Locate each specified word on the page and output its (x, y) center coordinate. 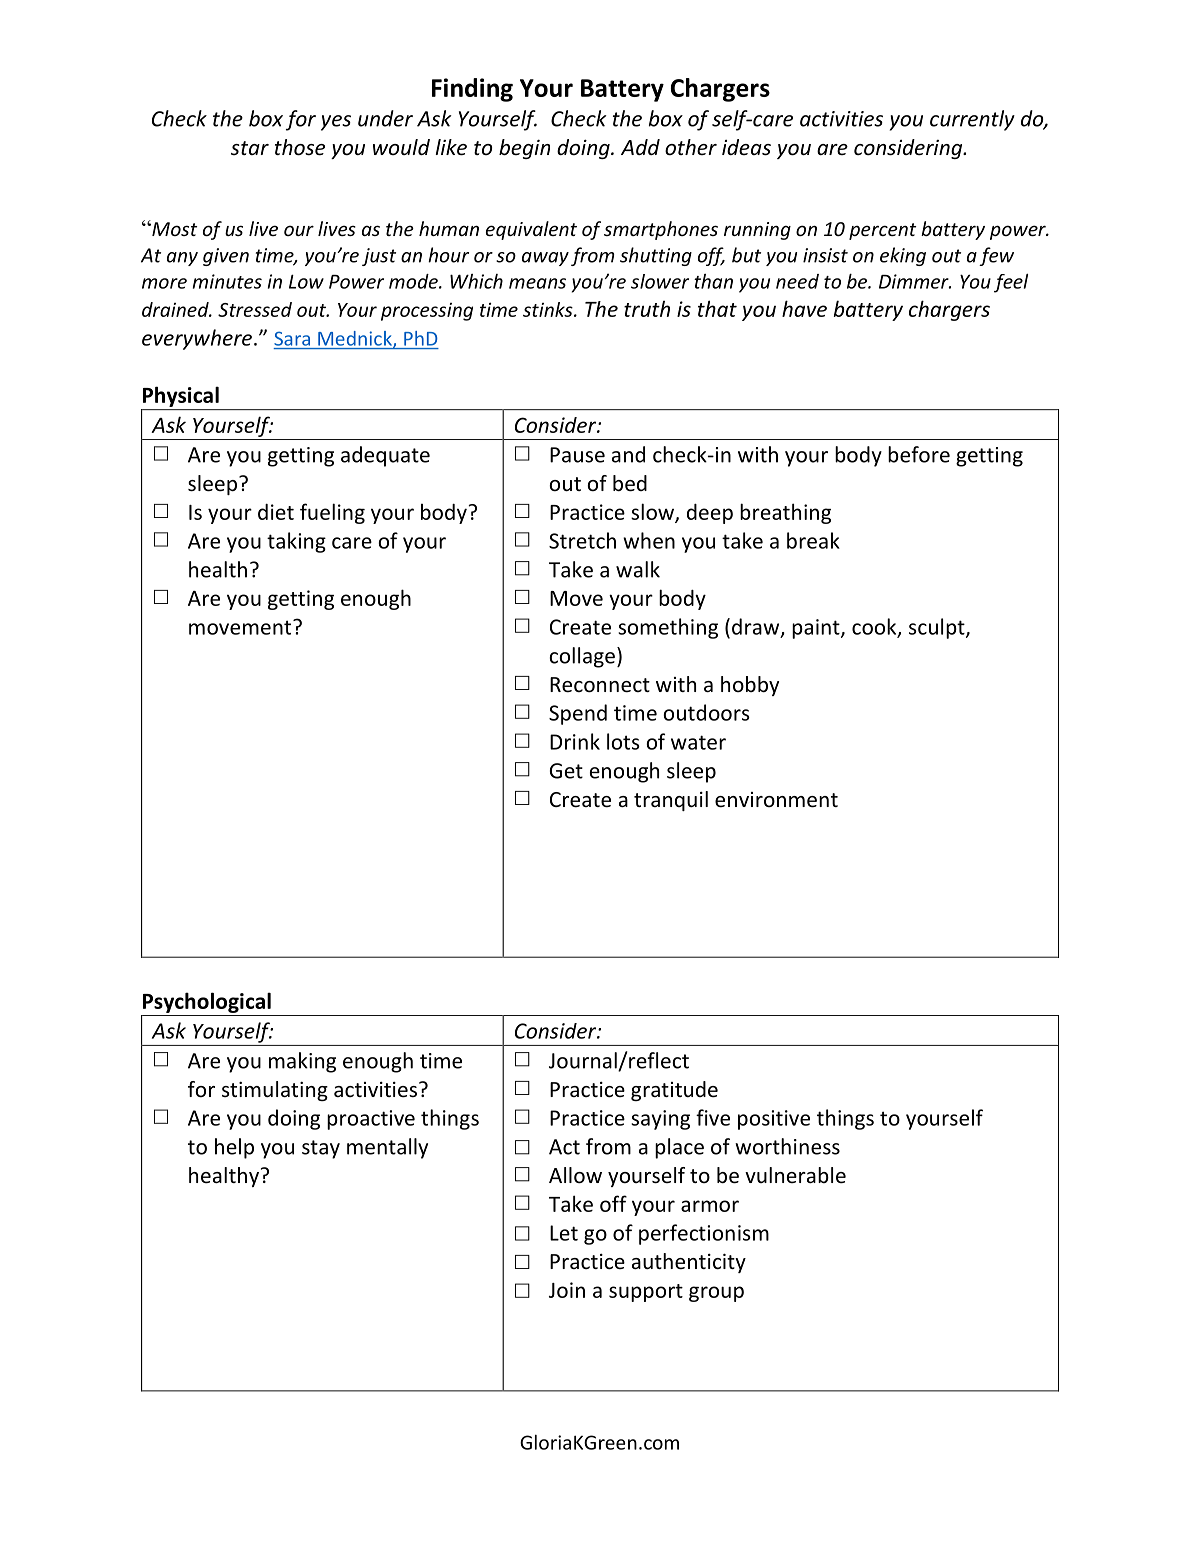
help (234, 1148)
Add (640, 147)
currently (972, 120)
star (250, 148)
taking (296, 542)
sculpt (938, 628)
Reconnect (600, 685)
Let (564, 1233)
